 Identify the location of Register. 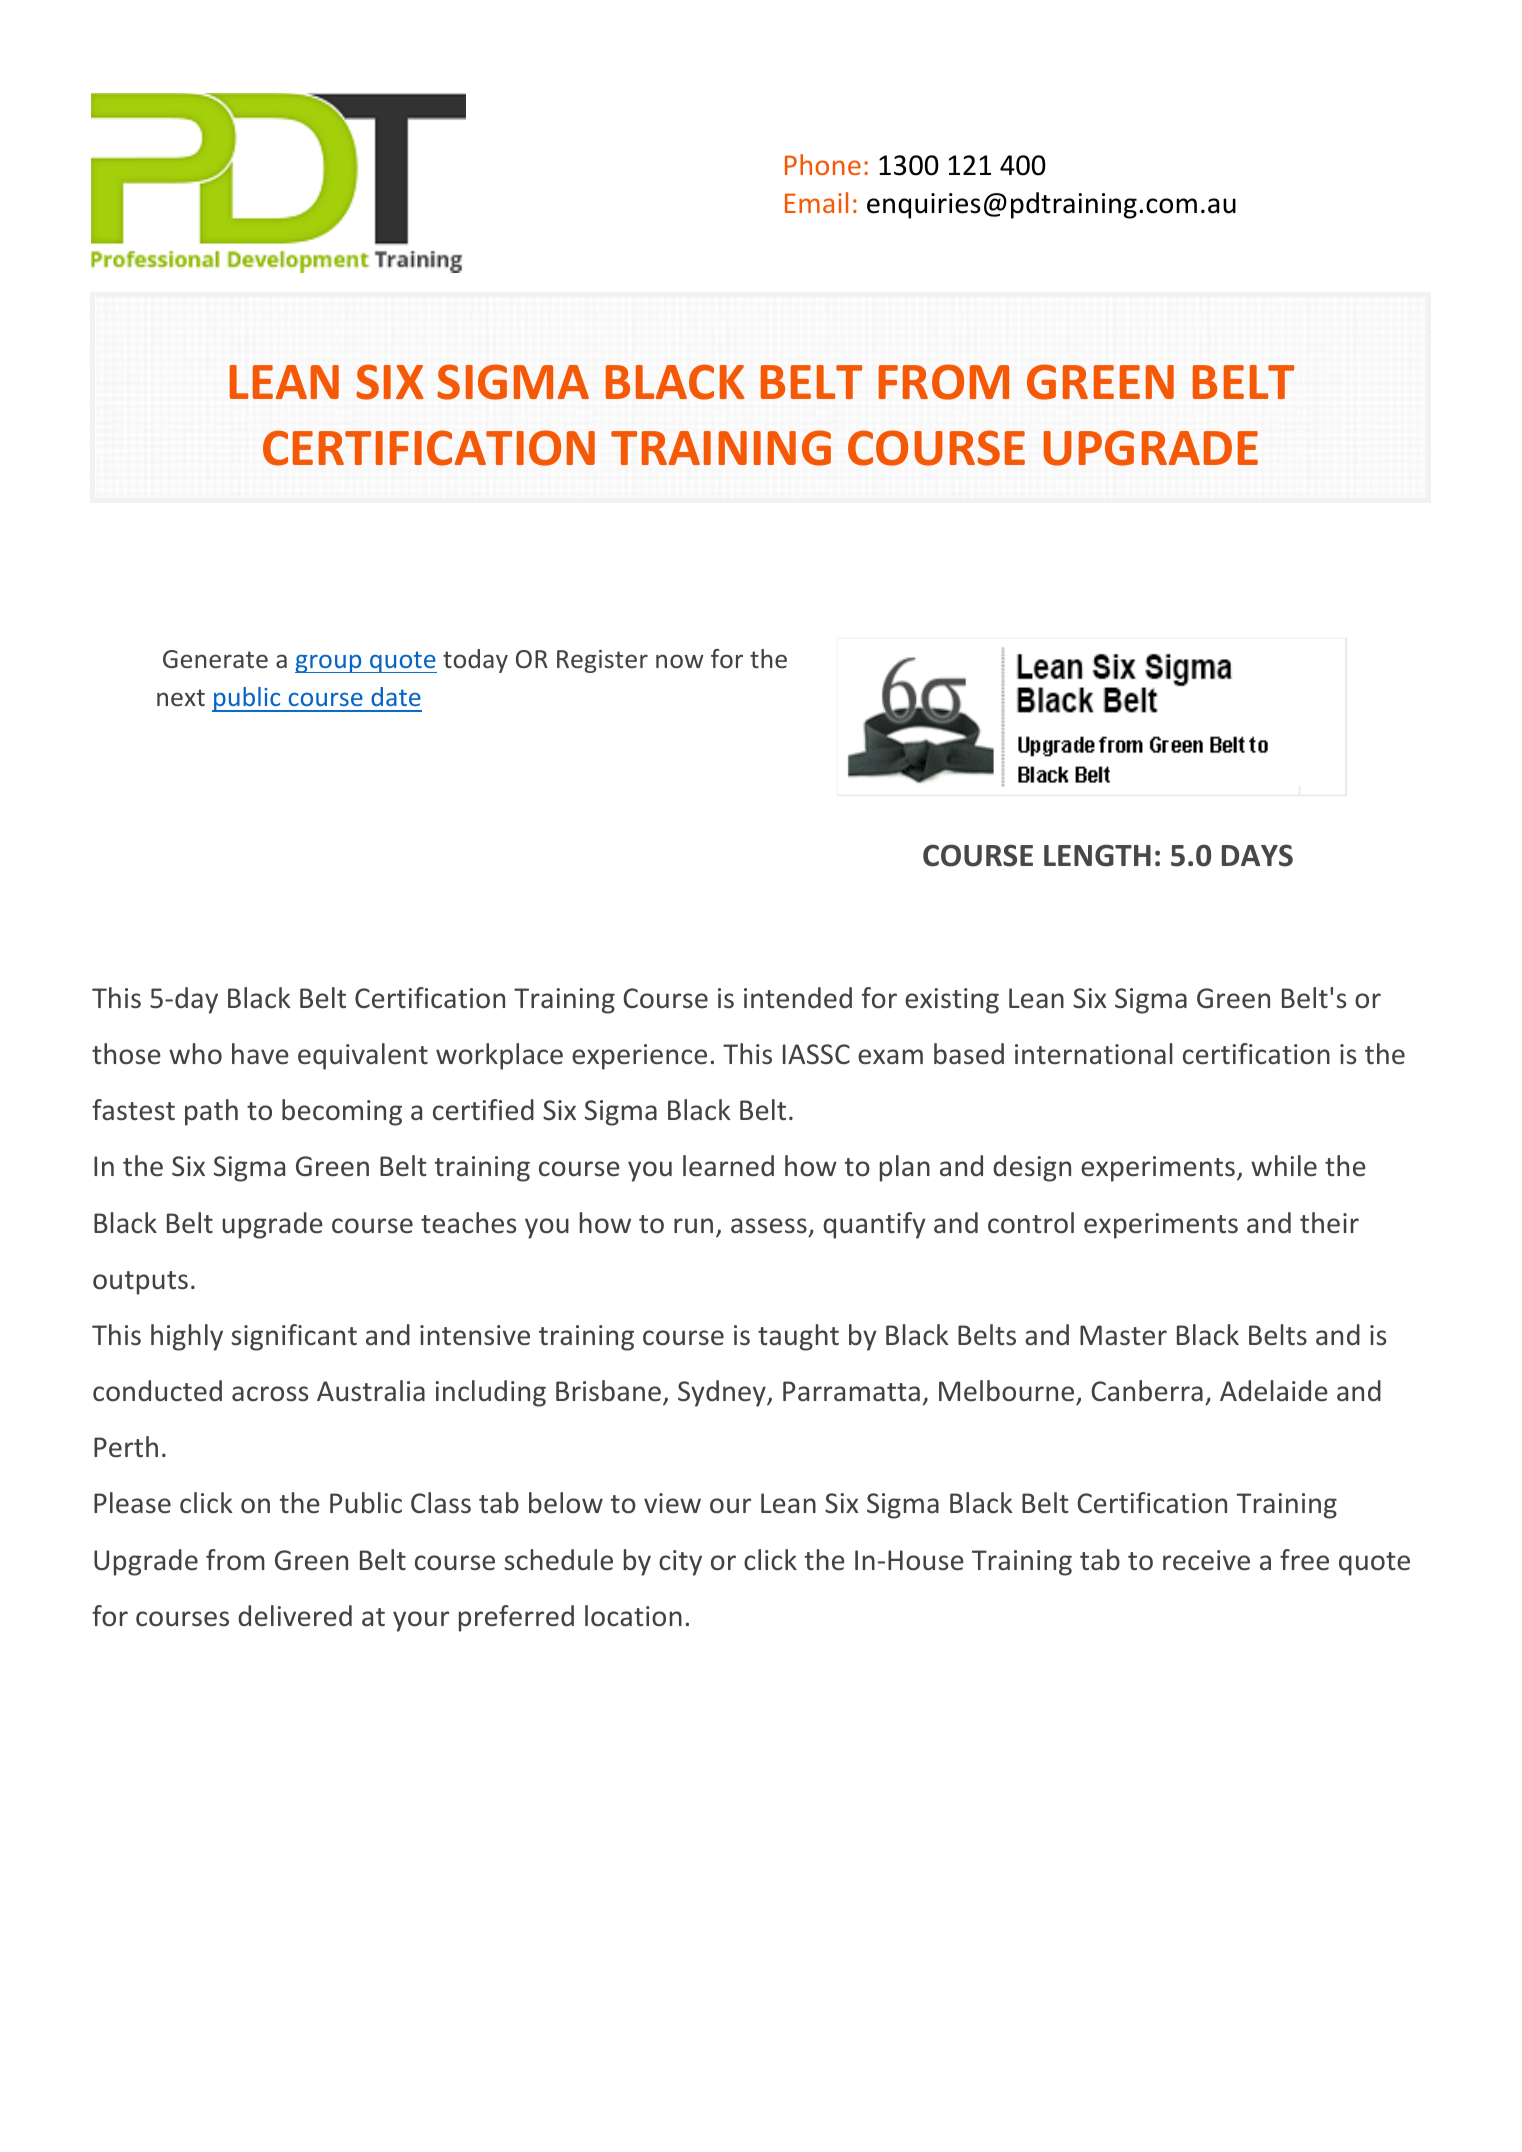
(602, 661).
